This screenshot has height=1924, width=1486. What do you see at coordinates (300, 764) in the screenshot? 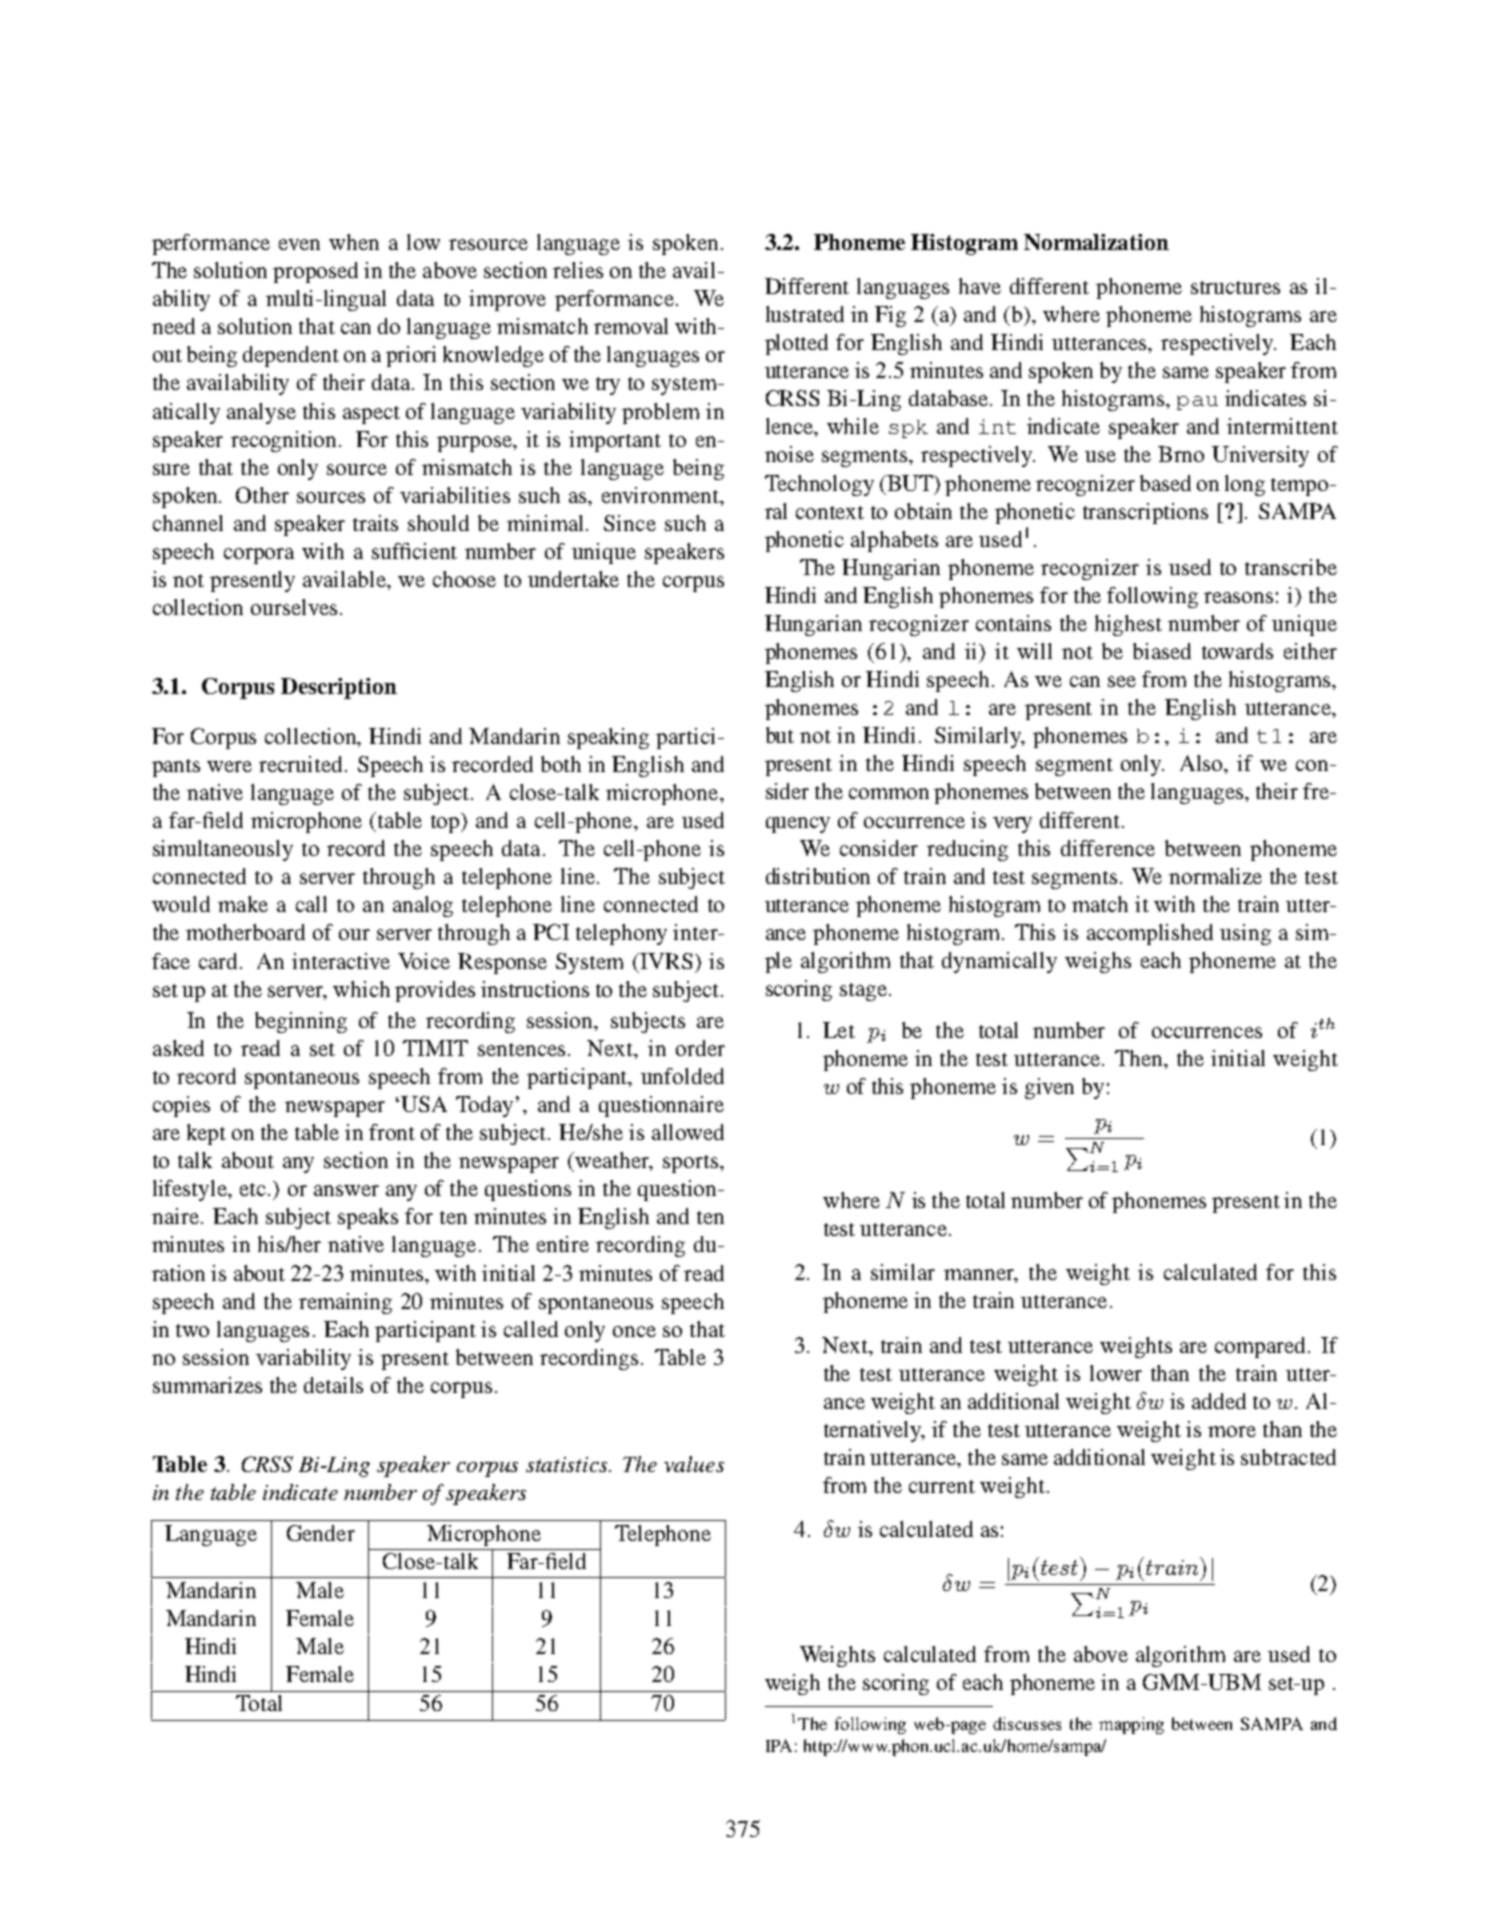
I see `recruited` at bounding box center [300, 764].
